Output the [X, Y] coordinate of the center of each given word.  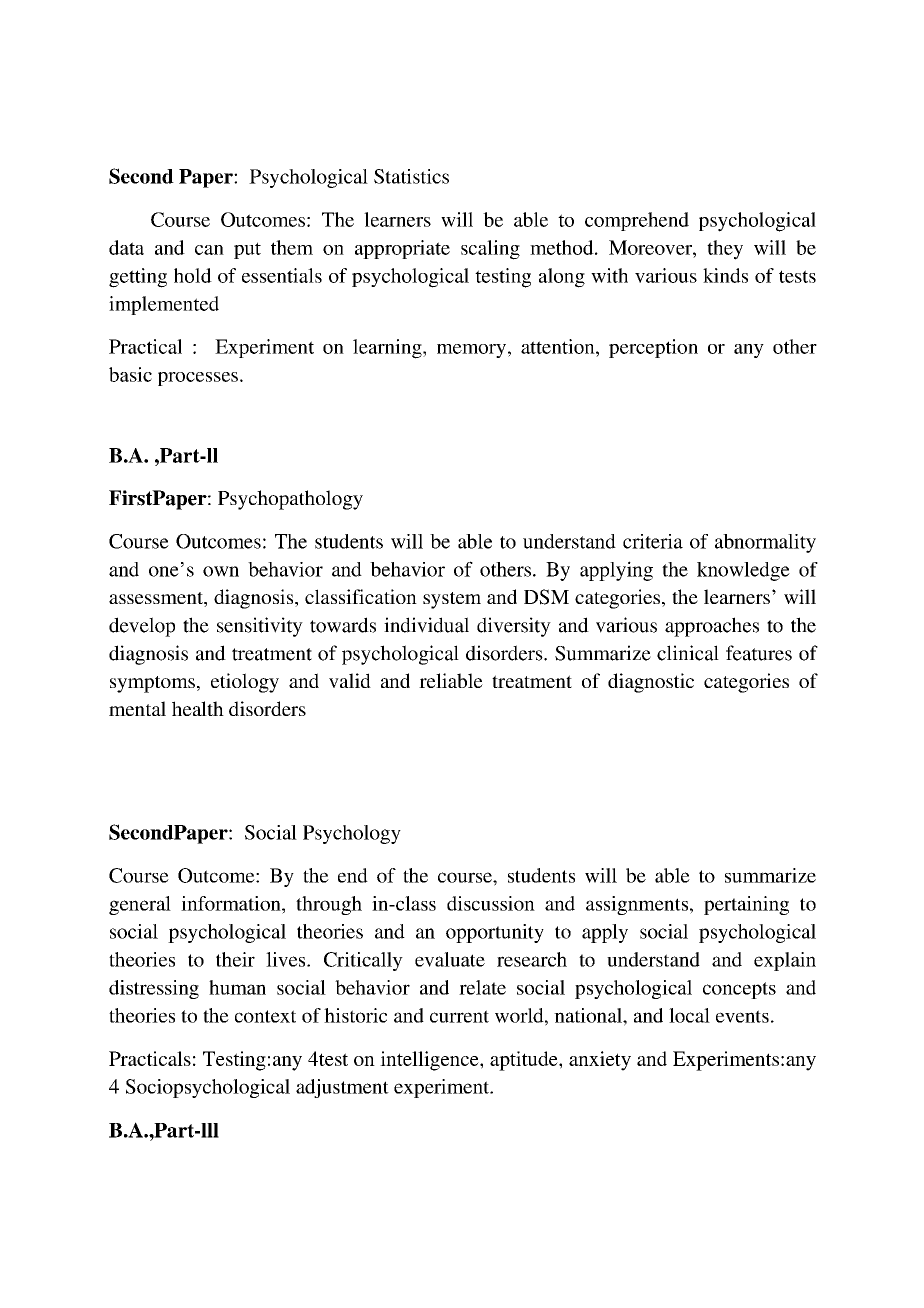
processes [198, 379]
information [232, 903]
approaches [712, 627]
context [265, 1016]
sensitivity [260, 627]
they [725, 250]
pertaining [746, 905]
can [209, 250]
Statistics [411, 176]
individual [426, 625]
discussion [491, 903]
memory [471, 351]
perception [653, 348]
